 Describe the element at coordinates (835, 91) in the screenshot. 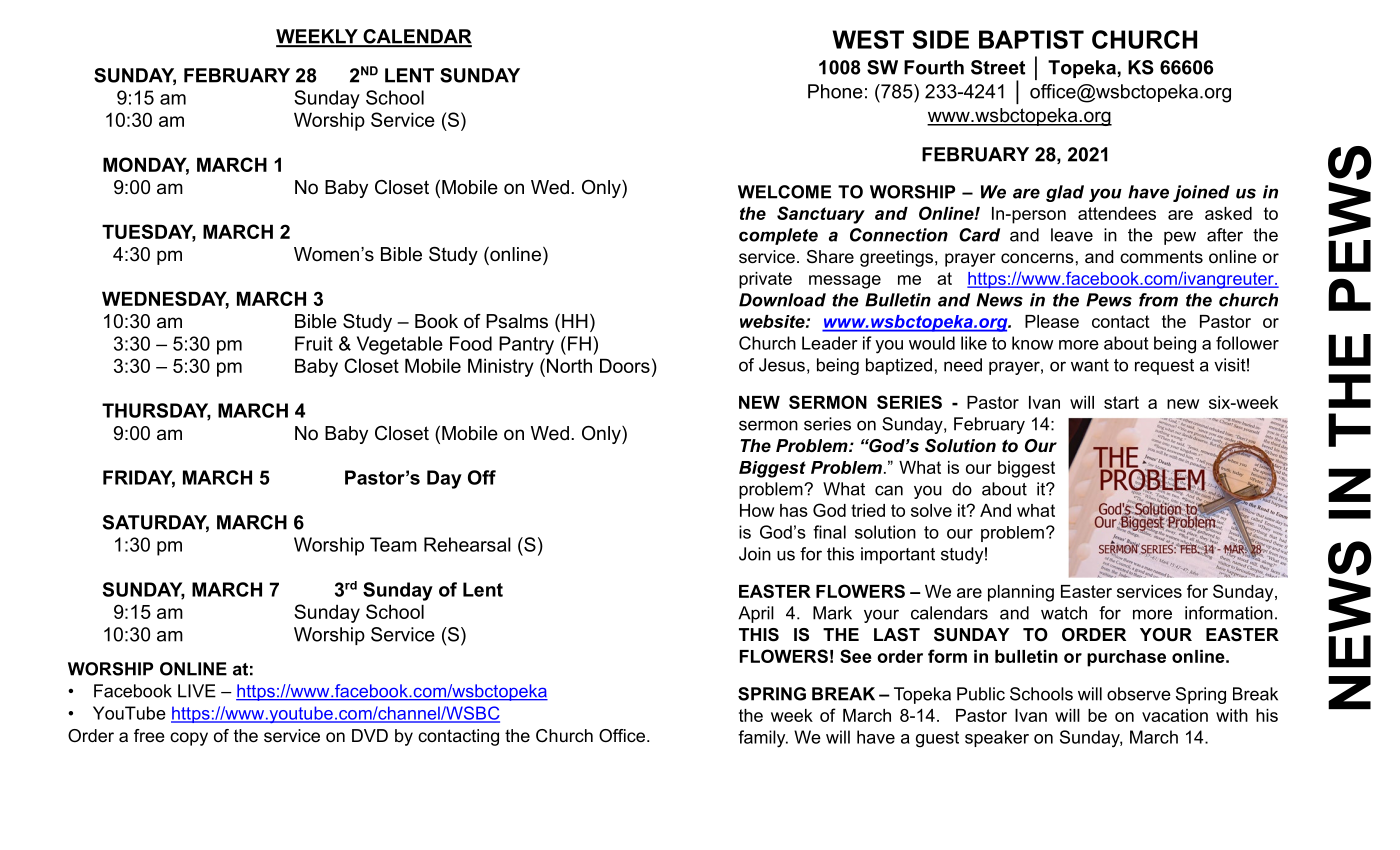

I see `Phone` at that location.
